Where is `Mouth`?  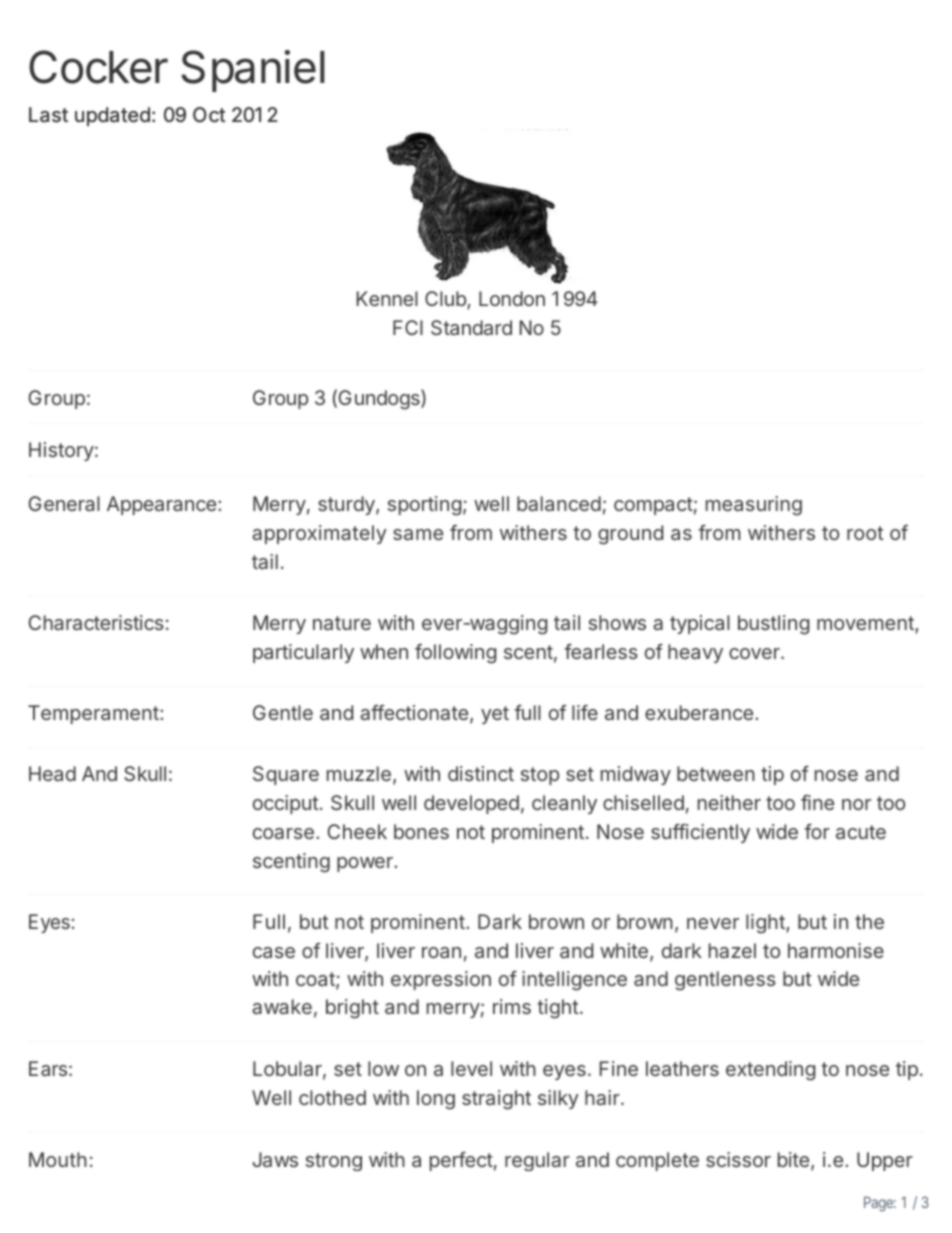 Mouth is located at coordinates (58, 1159).
